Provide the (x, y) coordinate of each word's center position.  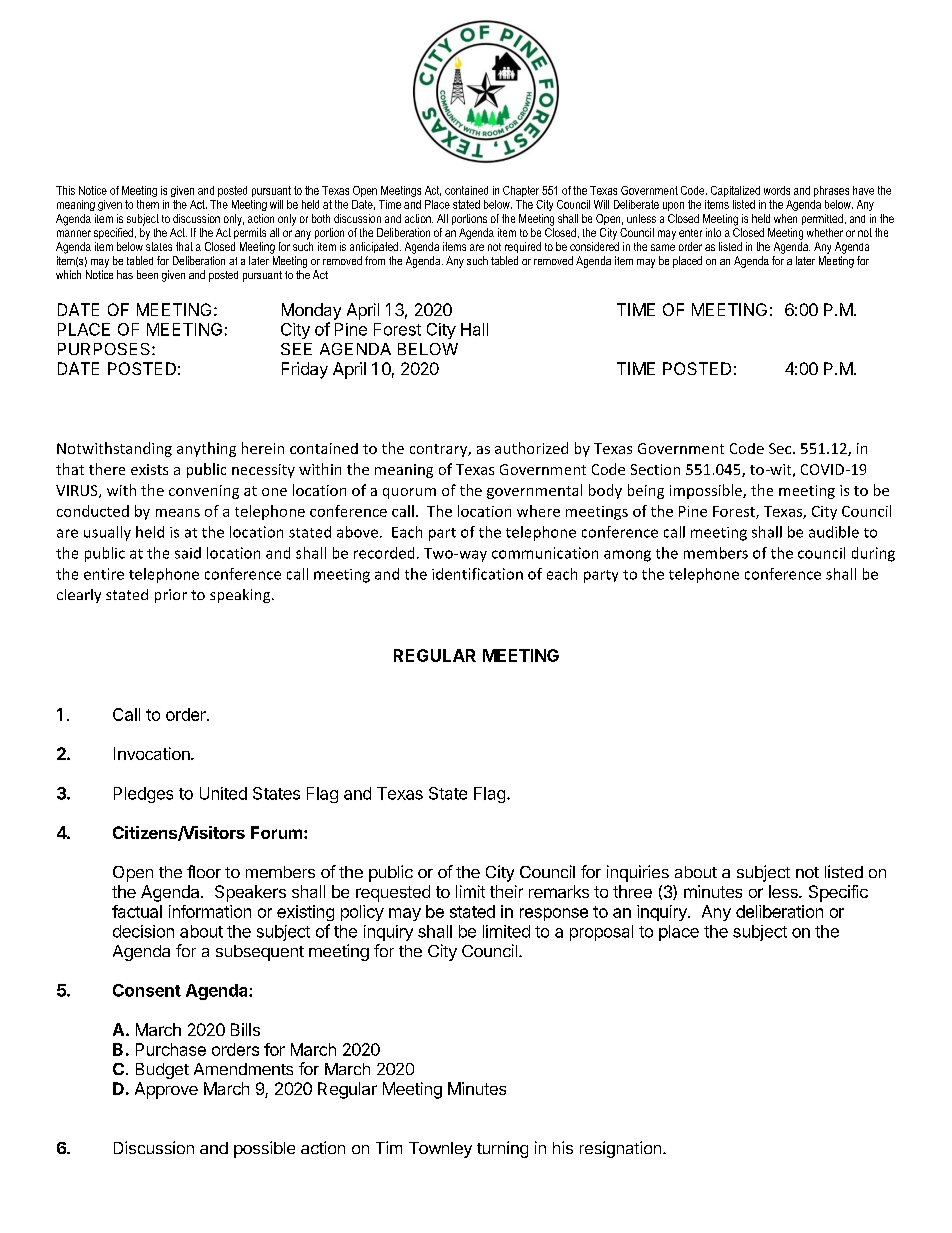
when (785, 218)
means (178, 513)
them (148, 204)
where (538, 511)
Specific (838, 893)
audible (834, 532)
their (506, 891)
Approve (166, 1090)
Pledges (143, 795)
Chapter (521, 191)
